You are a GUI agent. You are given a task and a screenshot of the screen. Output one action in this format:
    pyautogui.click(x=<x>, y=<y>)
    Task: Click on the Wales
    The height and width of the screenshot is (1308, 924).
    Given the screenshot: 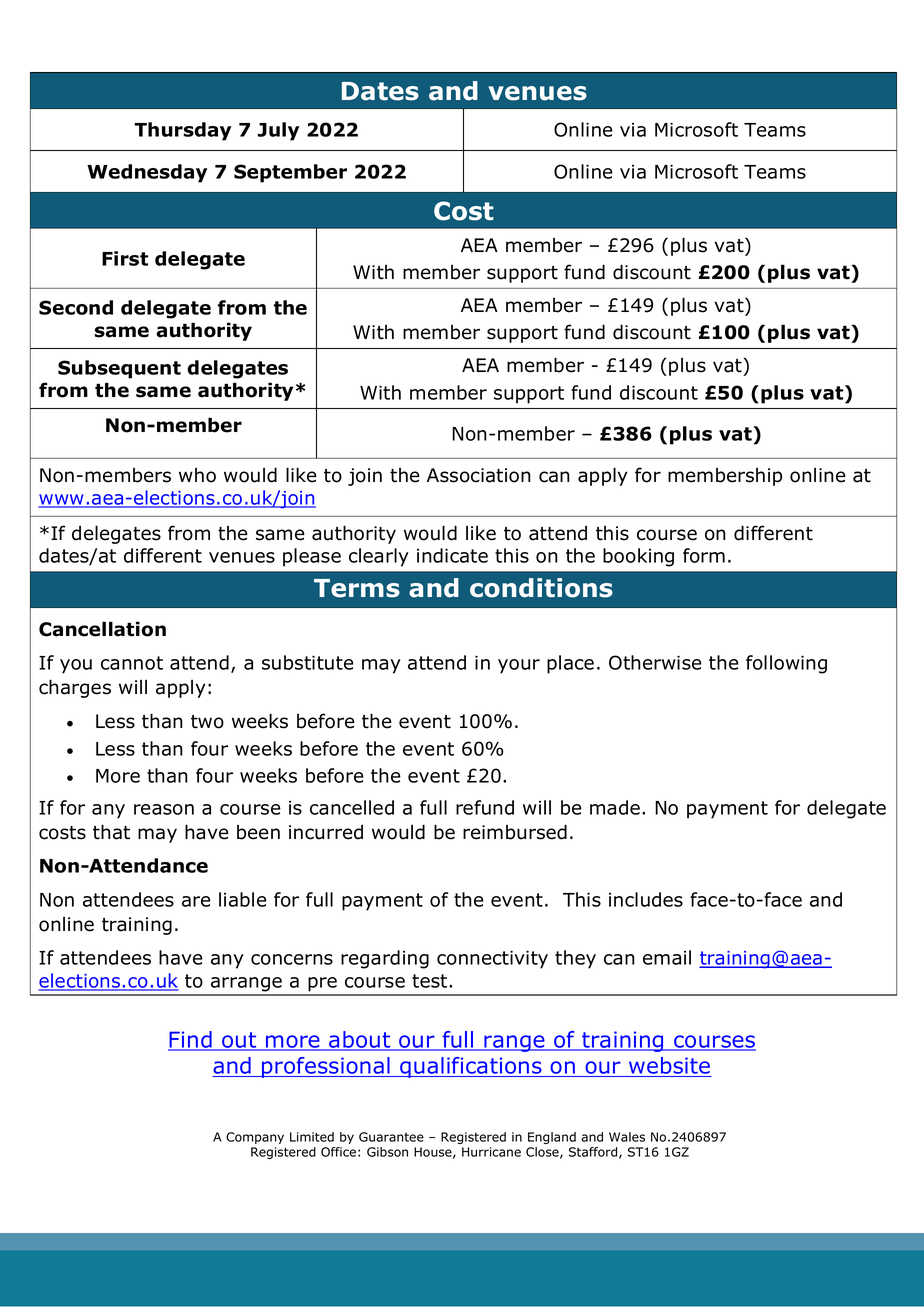 What is the action you would take?
    pyautogui.click(x=627, y=1137)
